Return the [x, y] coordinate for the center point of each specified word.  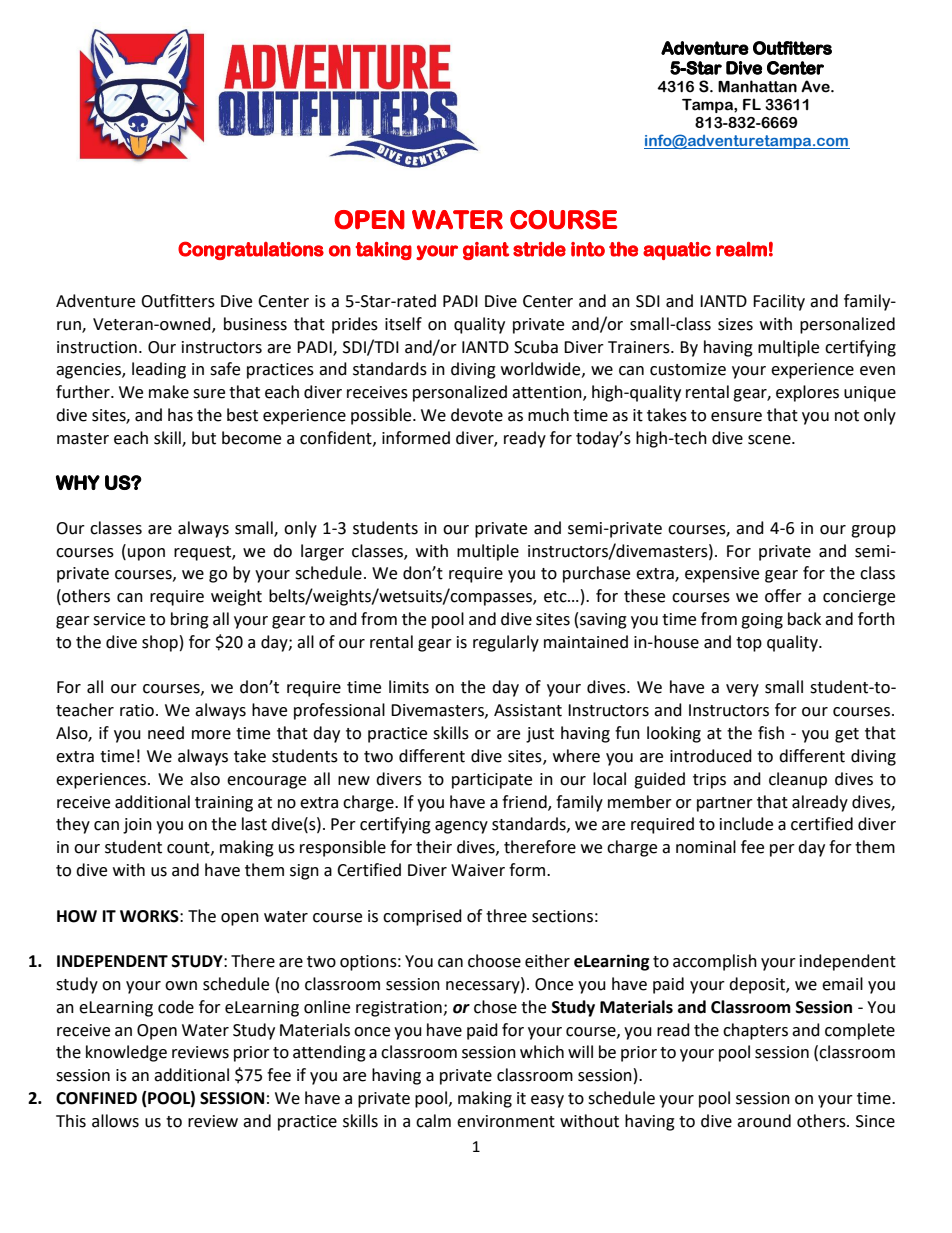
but [204, 438]
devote [477, 415]
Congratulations [251, 250]
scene [770, 440]
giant [486, 251]
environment [506, 1121]
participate [492, 781]
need [166, 733]
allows [115, 1121]
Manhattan [757, 86]
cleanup [798, 780]
